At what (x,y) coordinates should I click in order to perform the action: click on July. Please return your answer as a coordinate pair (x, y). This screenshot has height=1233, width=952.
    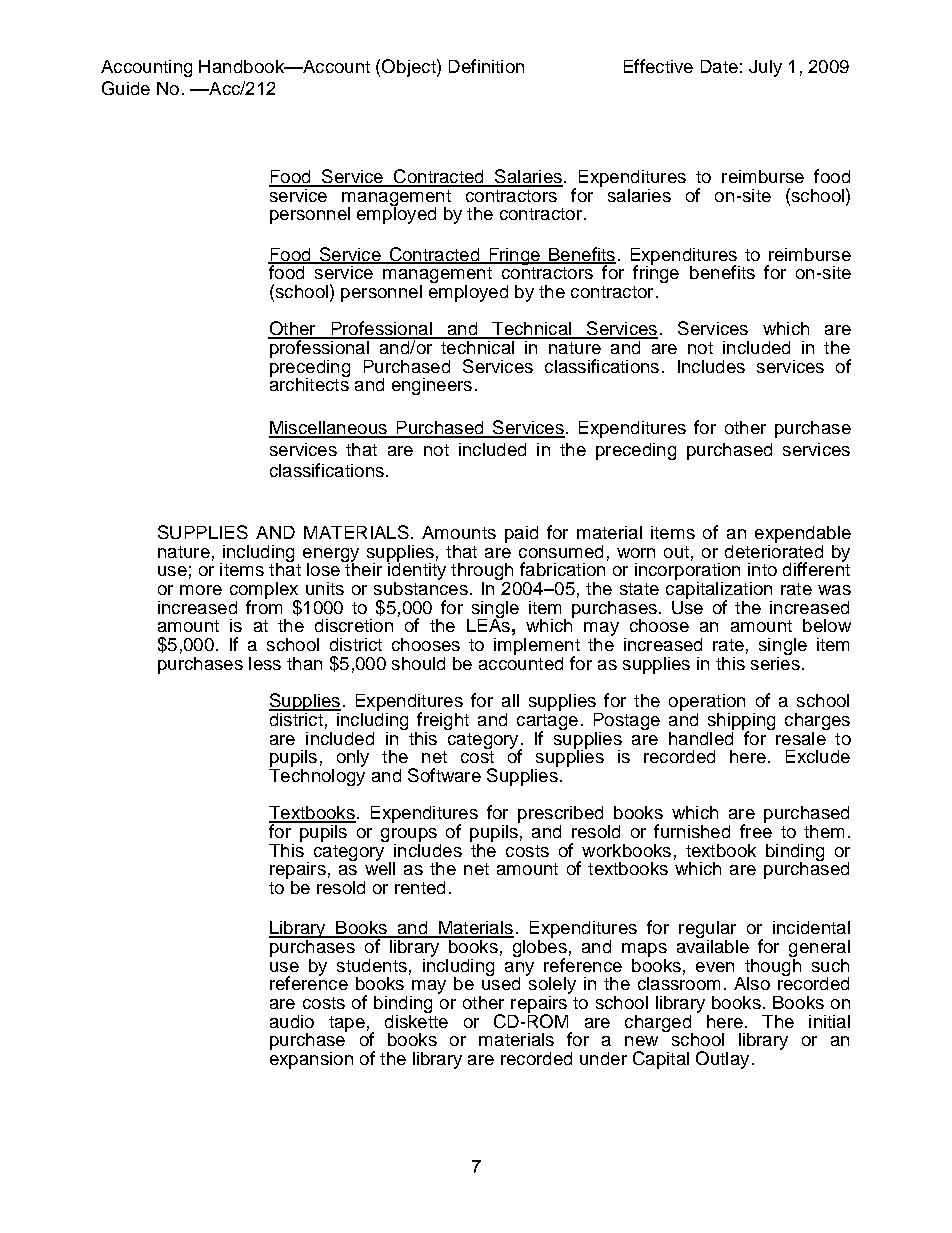
    Looking at the image, I should click on (765, 68).
